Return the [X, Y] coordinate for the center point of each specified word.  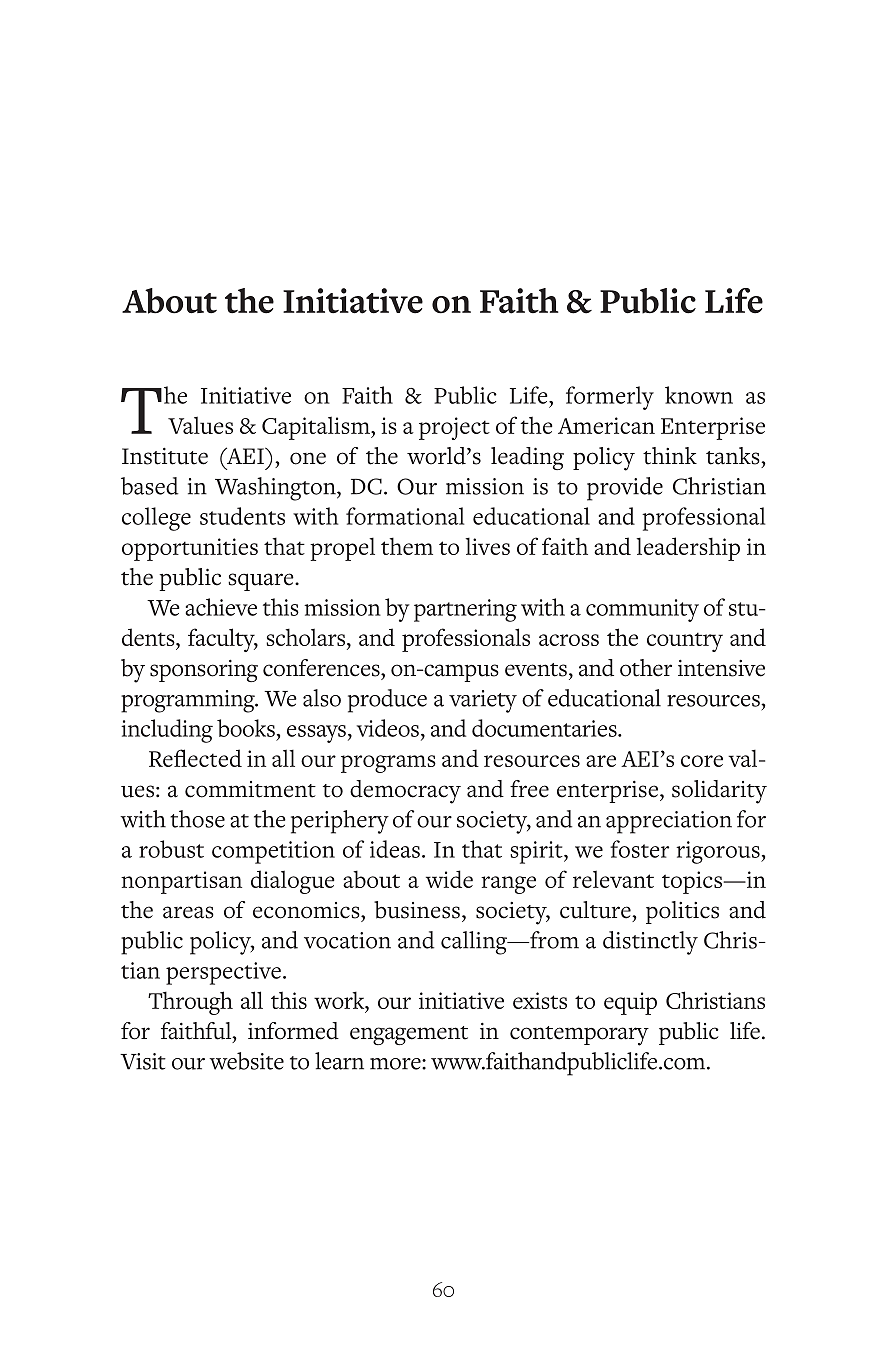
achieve [221, 607]
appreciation [669, 822]
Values [200, 425]
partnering [465, 610]
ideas [395, 849]
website [246, 1061]
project [454, 428]
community [642, 610]
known [699, 395]
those [197, 819]
